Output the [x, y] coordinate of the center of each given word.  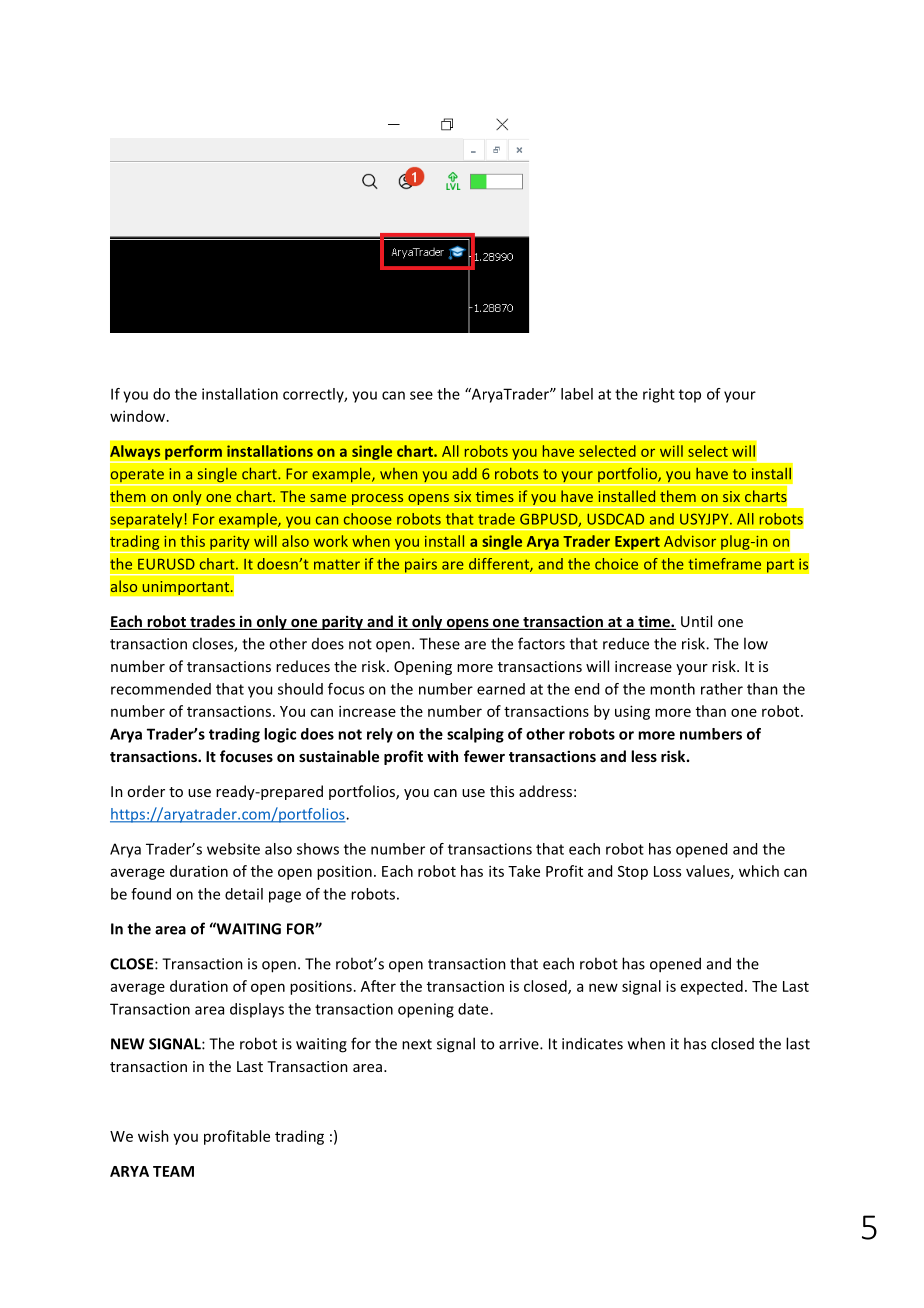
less [644, 756]
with [442, 756]
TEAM [173, 1171]
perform [193, 453]
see [421, 395]
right [659, 395]
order [146, 791]
